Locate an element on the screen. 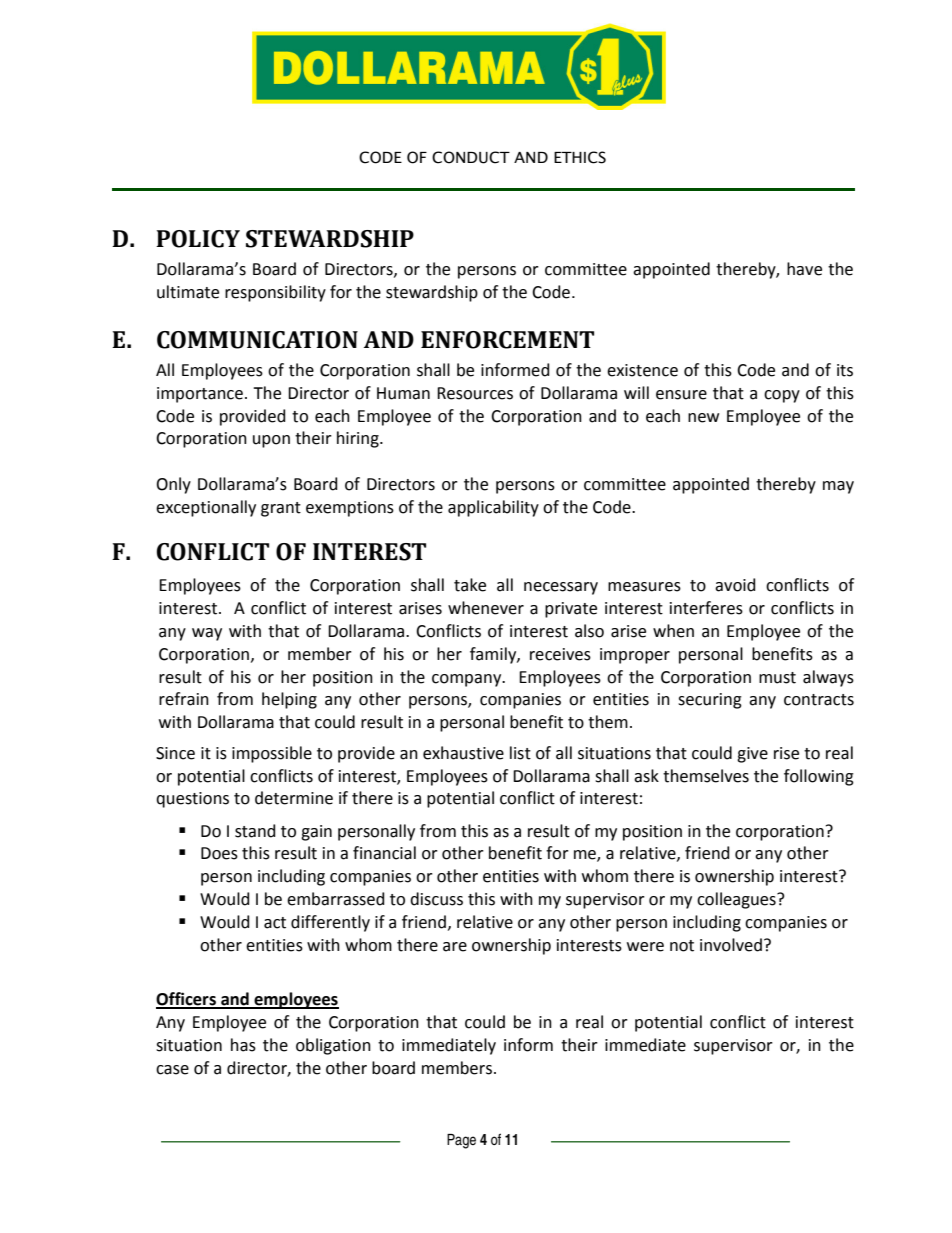  take is located at coordinates (470, 585).
